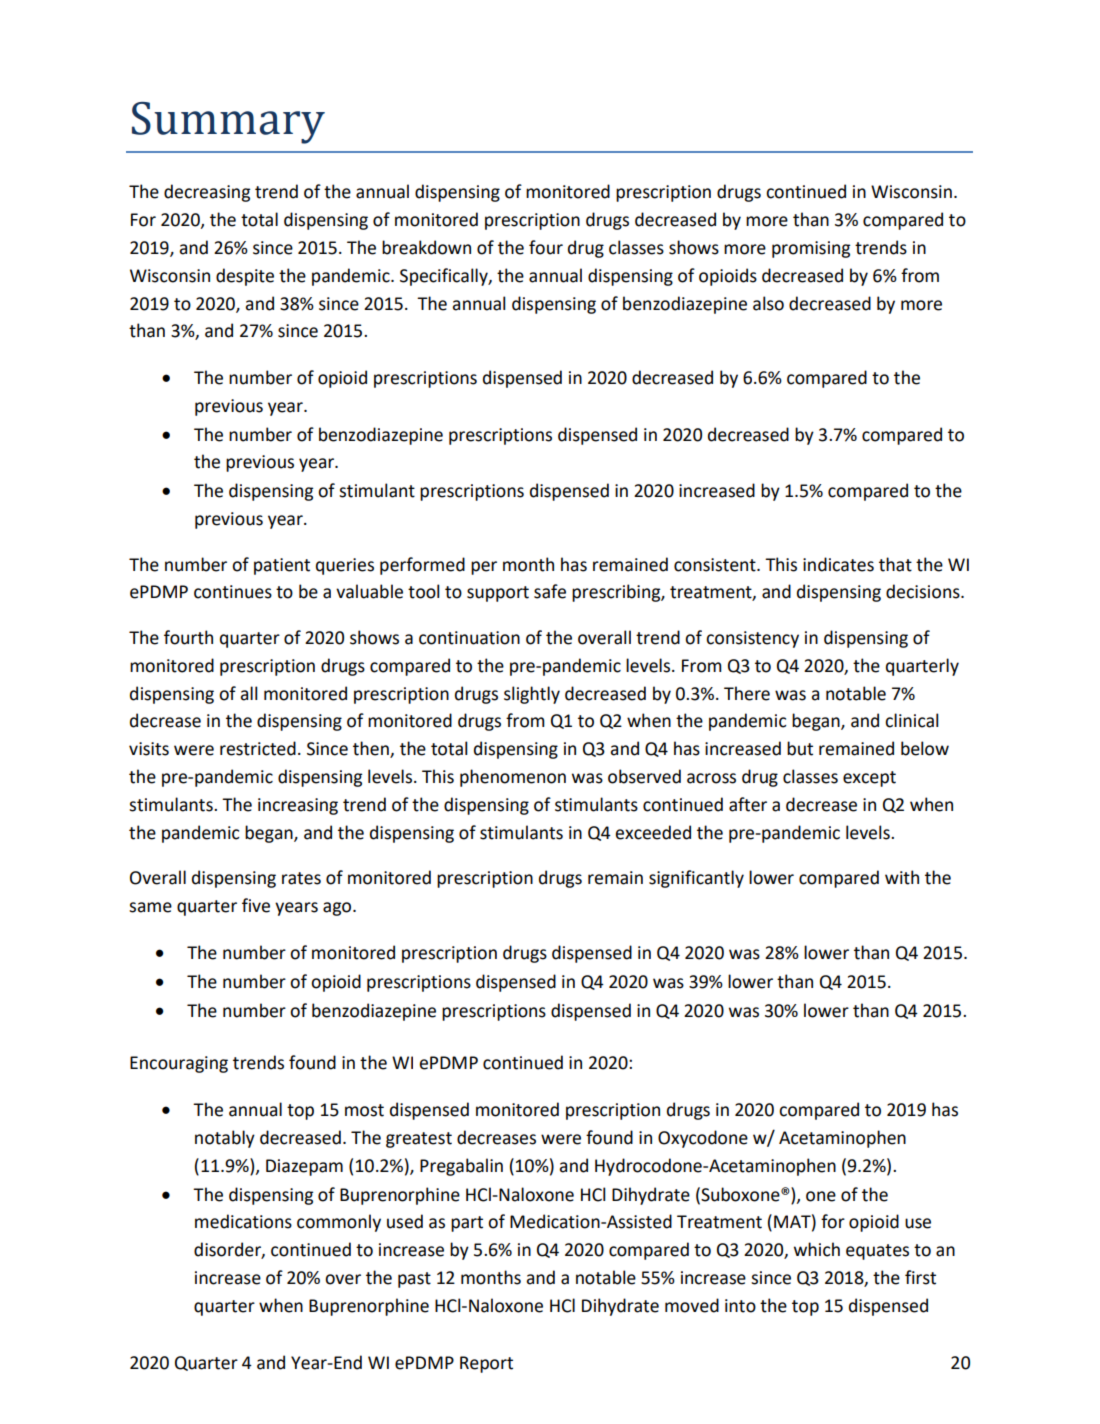 The height and width of the screenshot is (1424, 1100). Describe the element at coordinates (486, 1364) in the screenshot. I see `Report` at that location.
